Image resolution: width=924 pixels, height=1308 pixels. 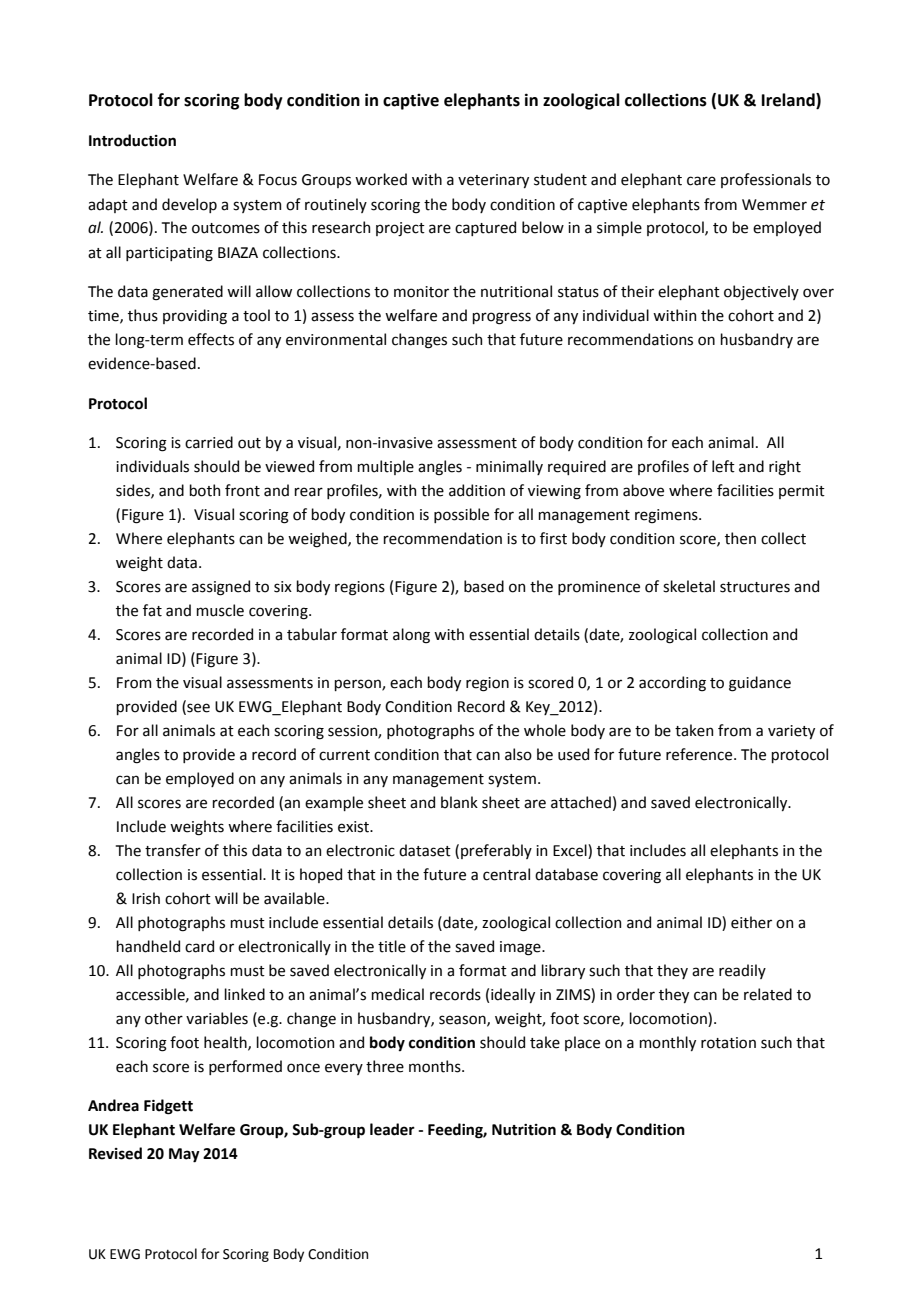 What do you see at coordinates (459, 802) in the image?
I see `blank` at bounding box center [459, 802].
